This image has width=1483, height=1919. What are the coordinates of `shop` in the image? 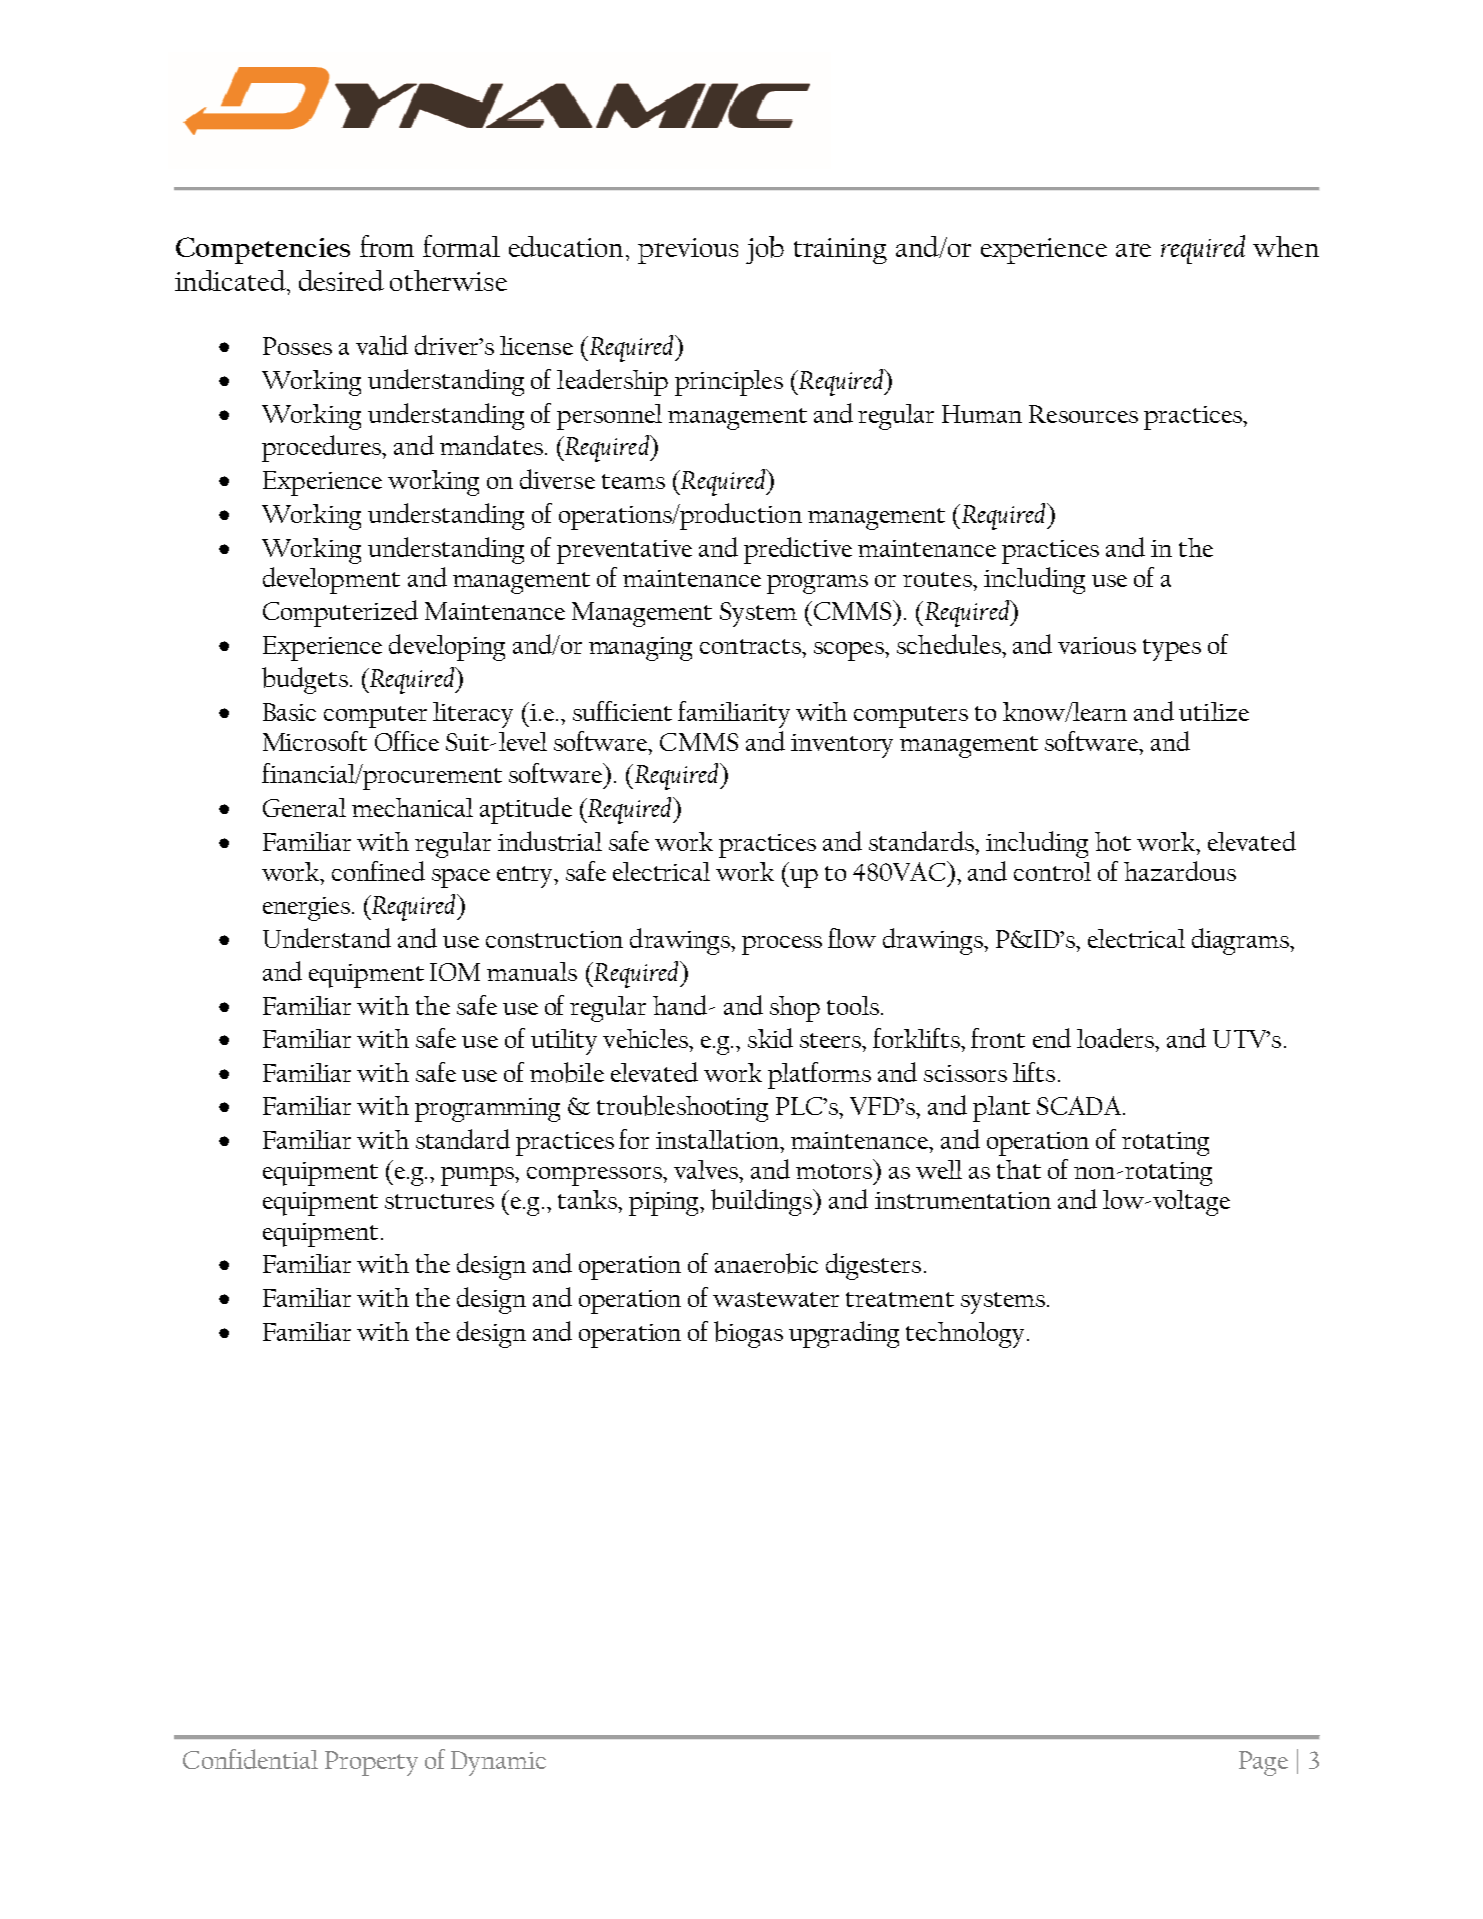 It's located at (795, 1009).
